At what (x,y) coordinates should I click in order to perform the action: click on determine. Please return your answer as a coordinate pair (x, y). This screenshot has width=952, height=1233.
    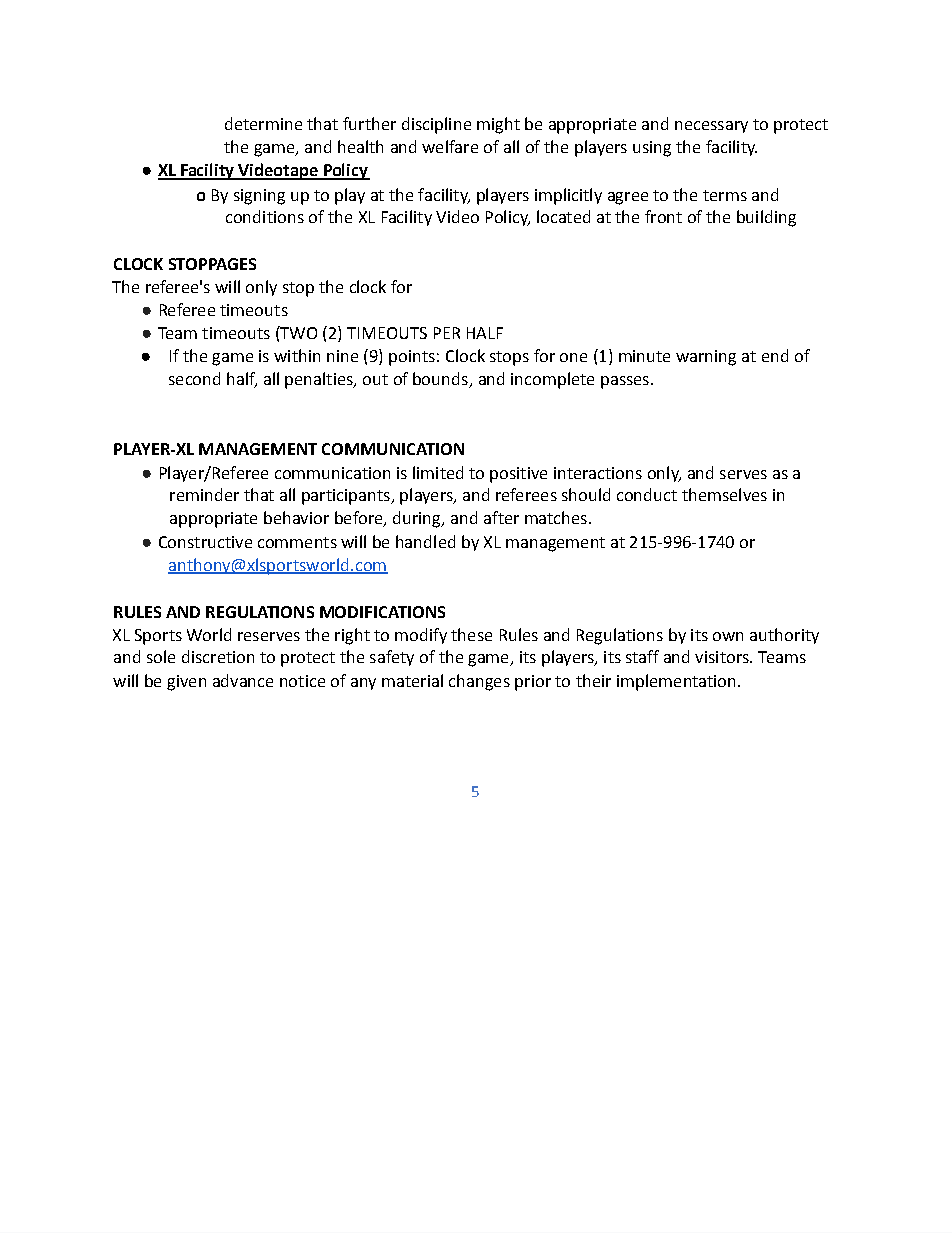
    Looking at the image, I should click on (263, 123).
